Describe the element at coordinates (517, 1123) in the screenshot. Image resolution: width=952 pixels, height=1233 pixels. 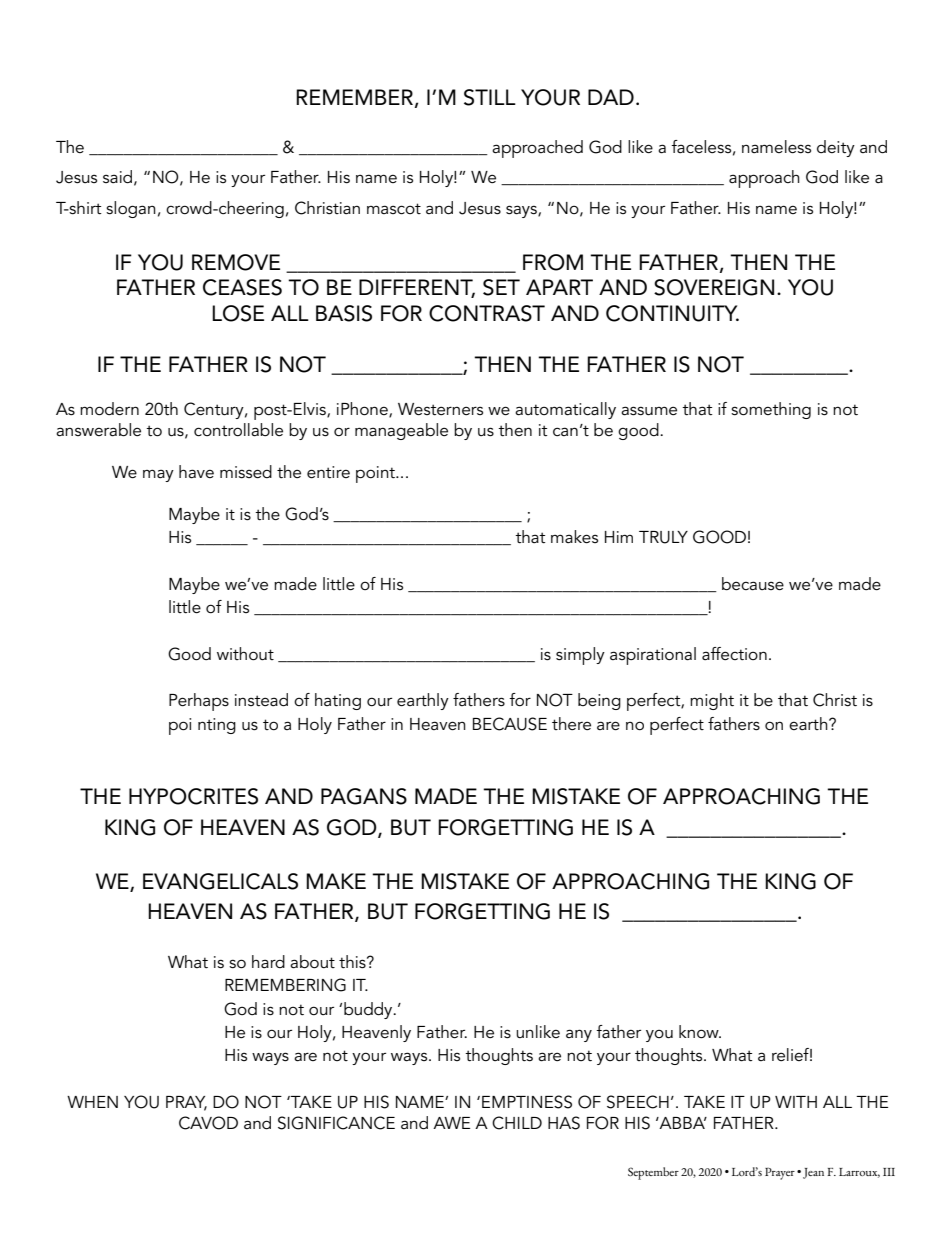
I see `CHILD` at that location.
